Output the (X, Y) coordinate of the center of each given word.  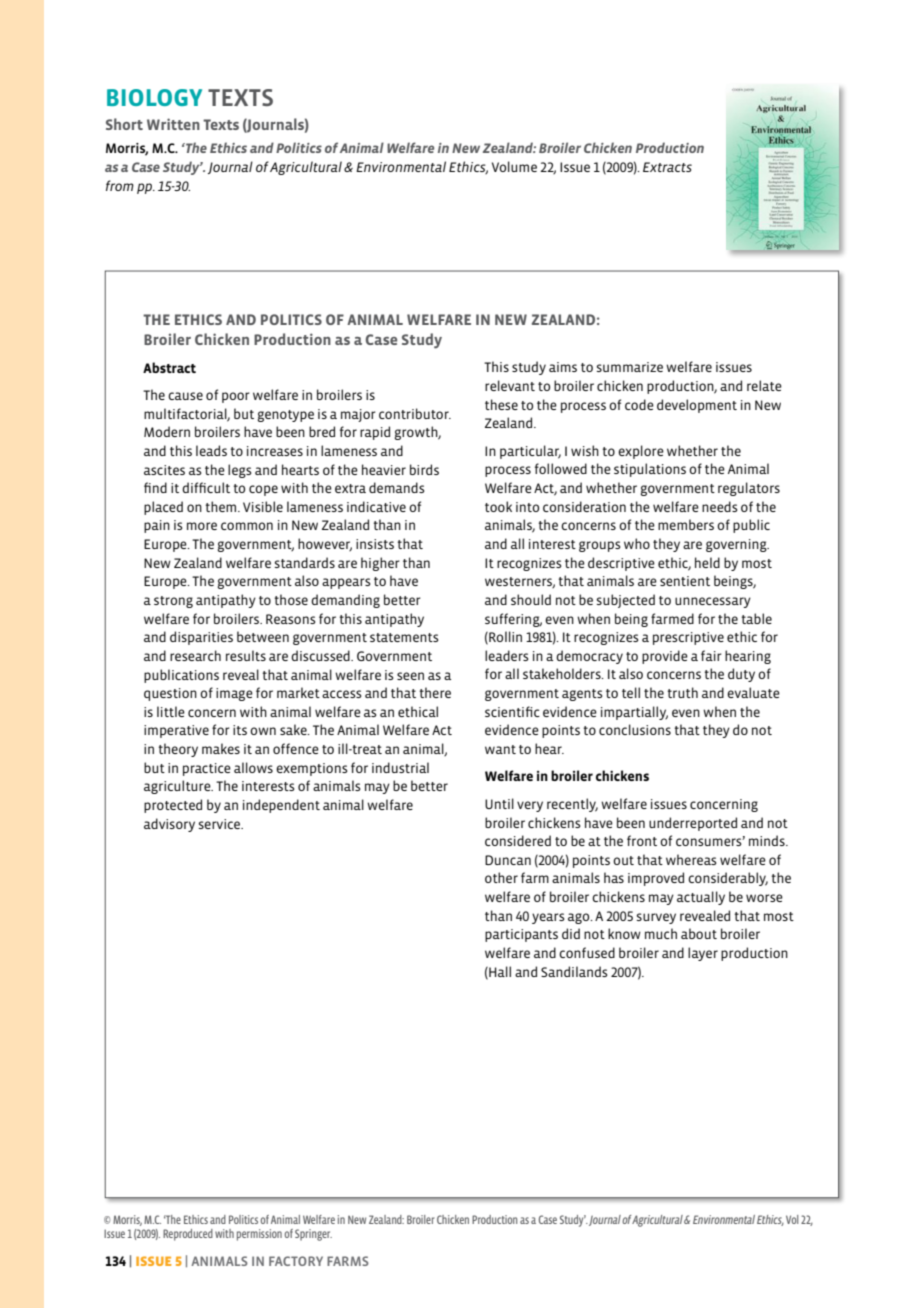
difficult (206, 487)
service (220, 824)
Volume (514, 166)
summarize (629, 367)
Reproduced (188, 1235)
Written (173, 124)
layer (703, 954)
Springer (313, 1235)
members (686, 524)
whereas (691, 859)
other (501, 877)
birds (424, 469)
